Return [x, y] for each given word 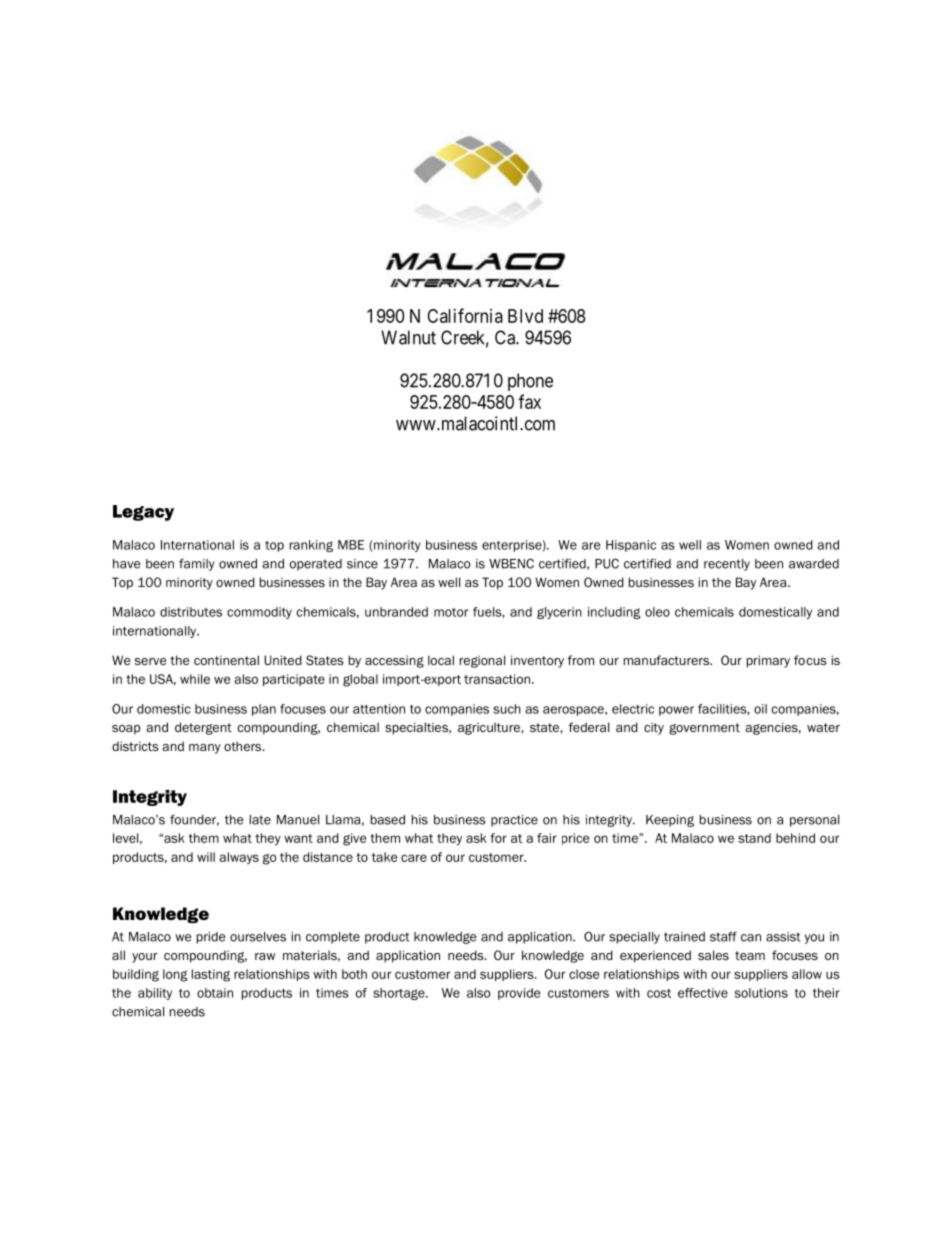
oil [760, 709]
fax [529, 401]
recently [727, 565]
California [465, 315]
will [206, 857]
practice [514, 821]
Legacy [143, 513]
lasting [211, 975]
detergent [203, 728]
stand [754, 838]
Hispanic [631, 546]
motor [451, 612]
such [507, 709]
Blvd [525, 316]
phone [530, 382]
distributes [191, 612]
